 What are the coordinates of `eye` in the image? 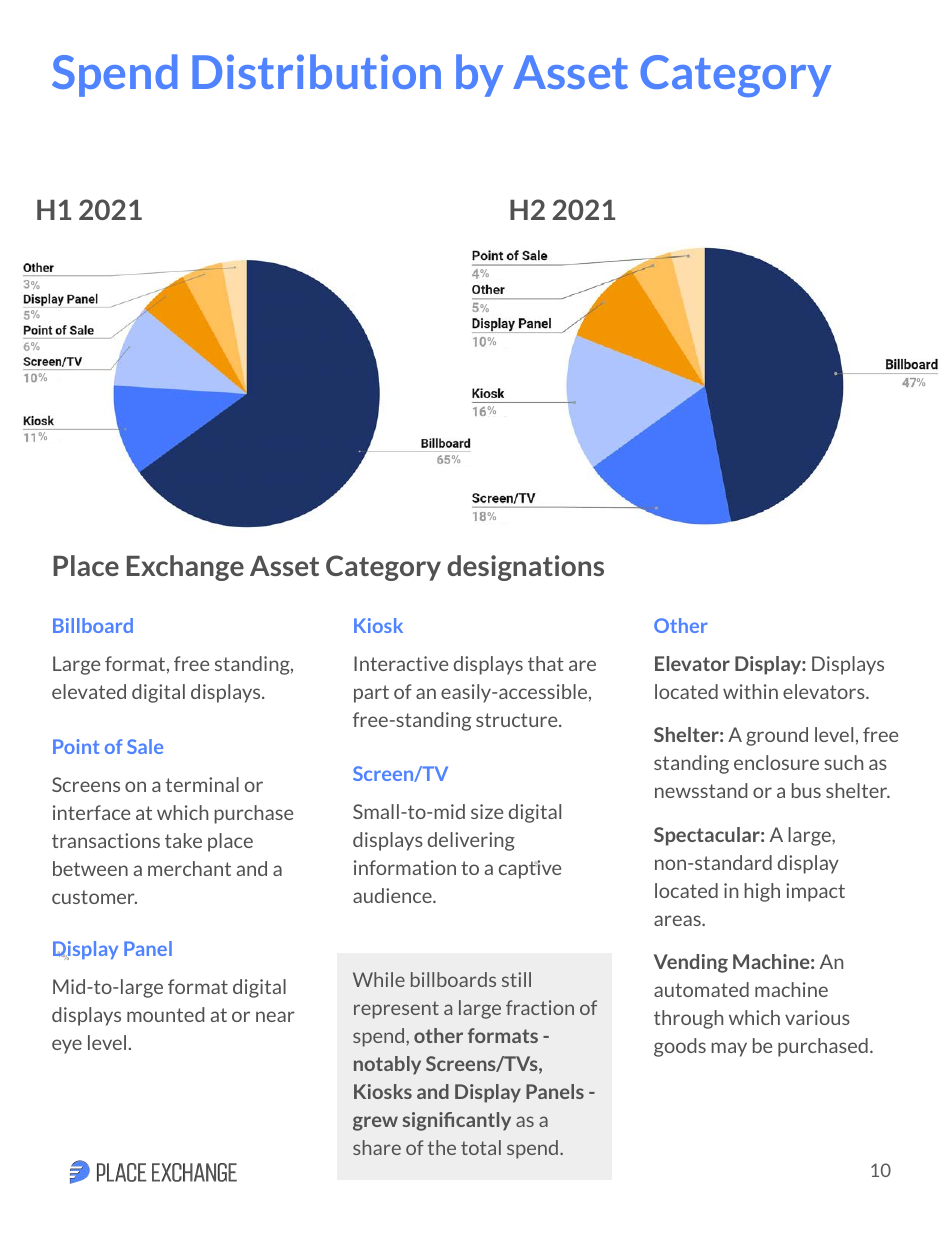 It's located at (67, 1046).
